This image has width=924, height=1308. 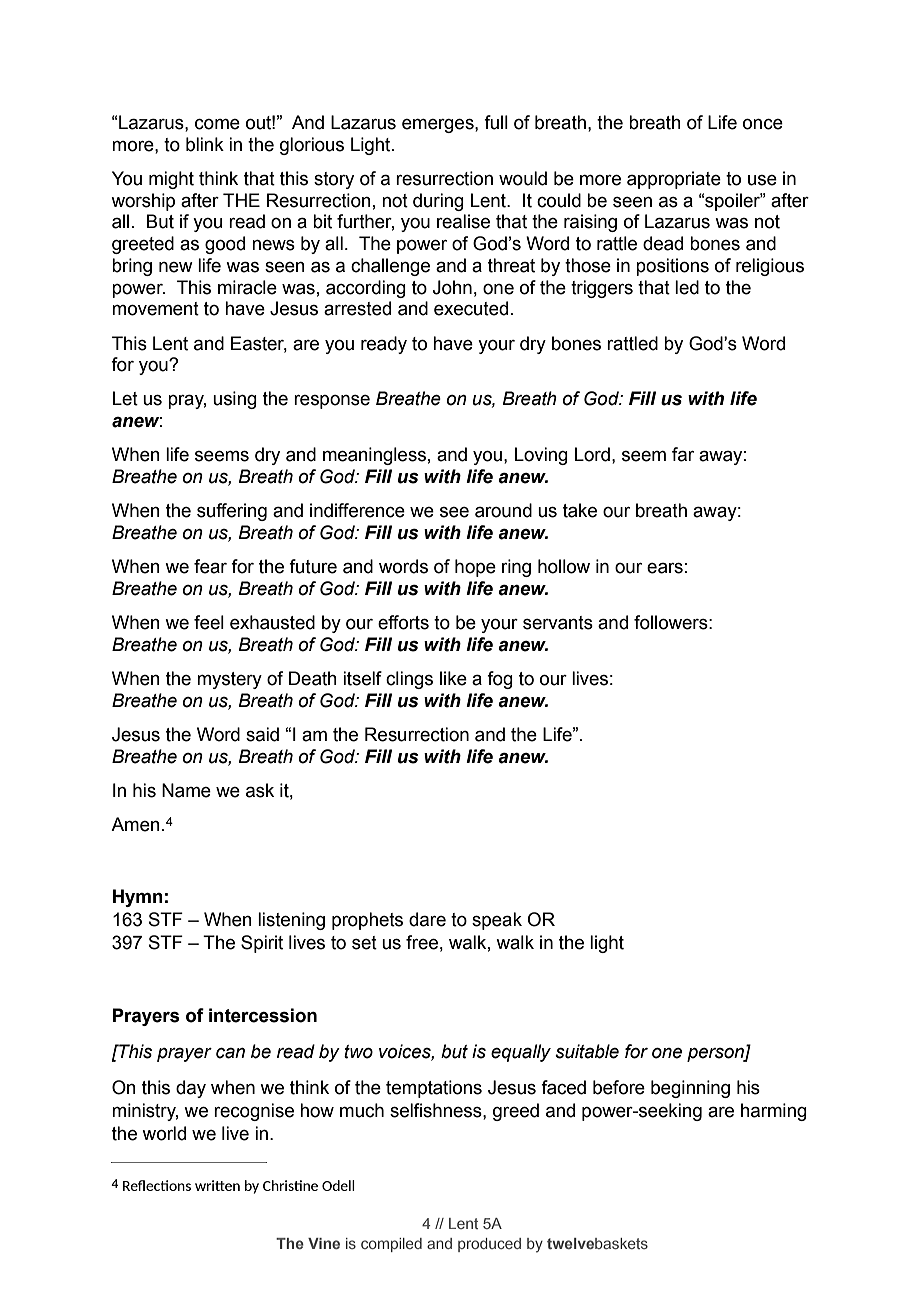 I want to click on far, so click(x=683, y=454).
